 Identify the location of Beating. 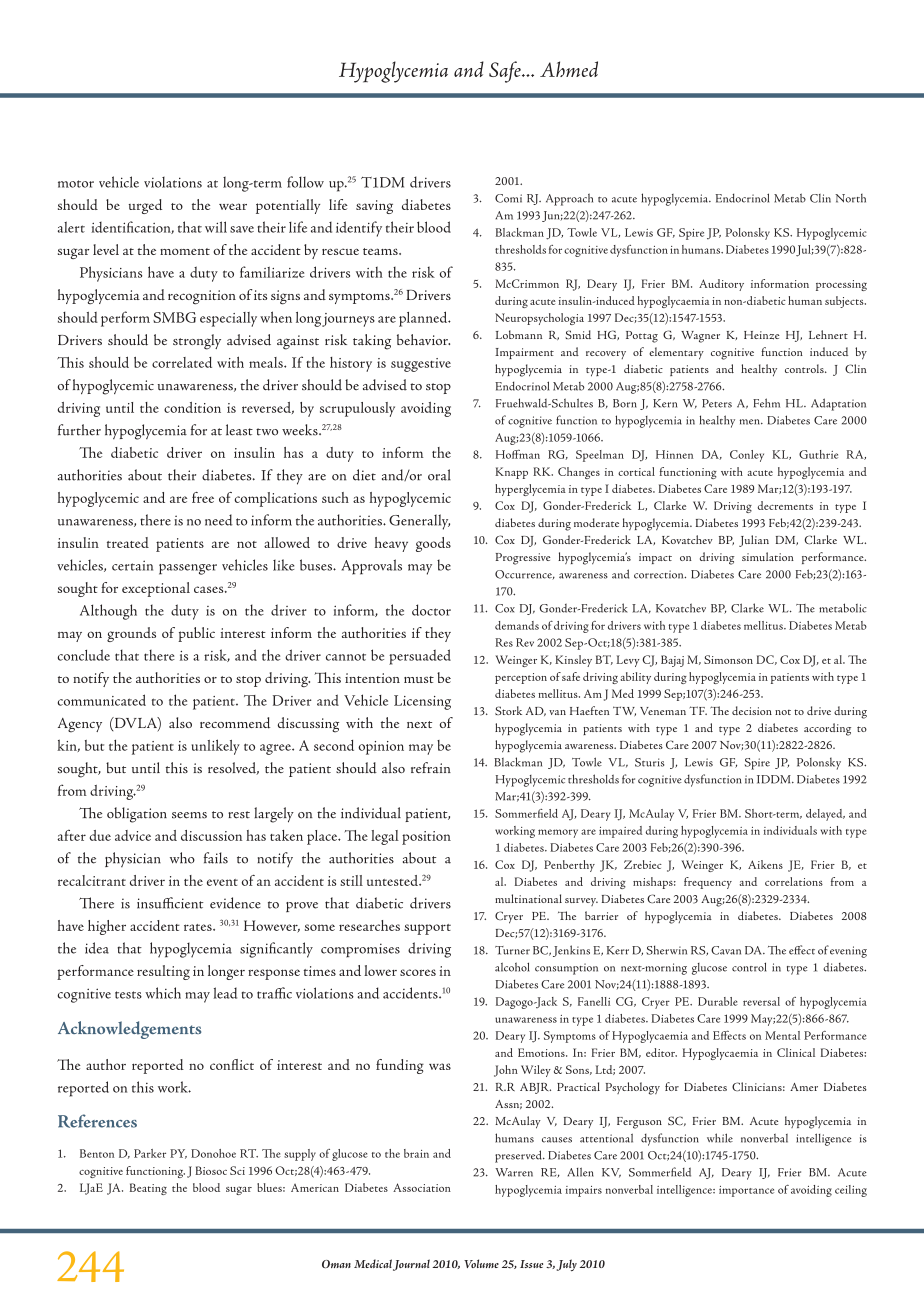
(148, 1189).
